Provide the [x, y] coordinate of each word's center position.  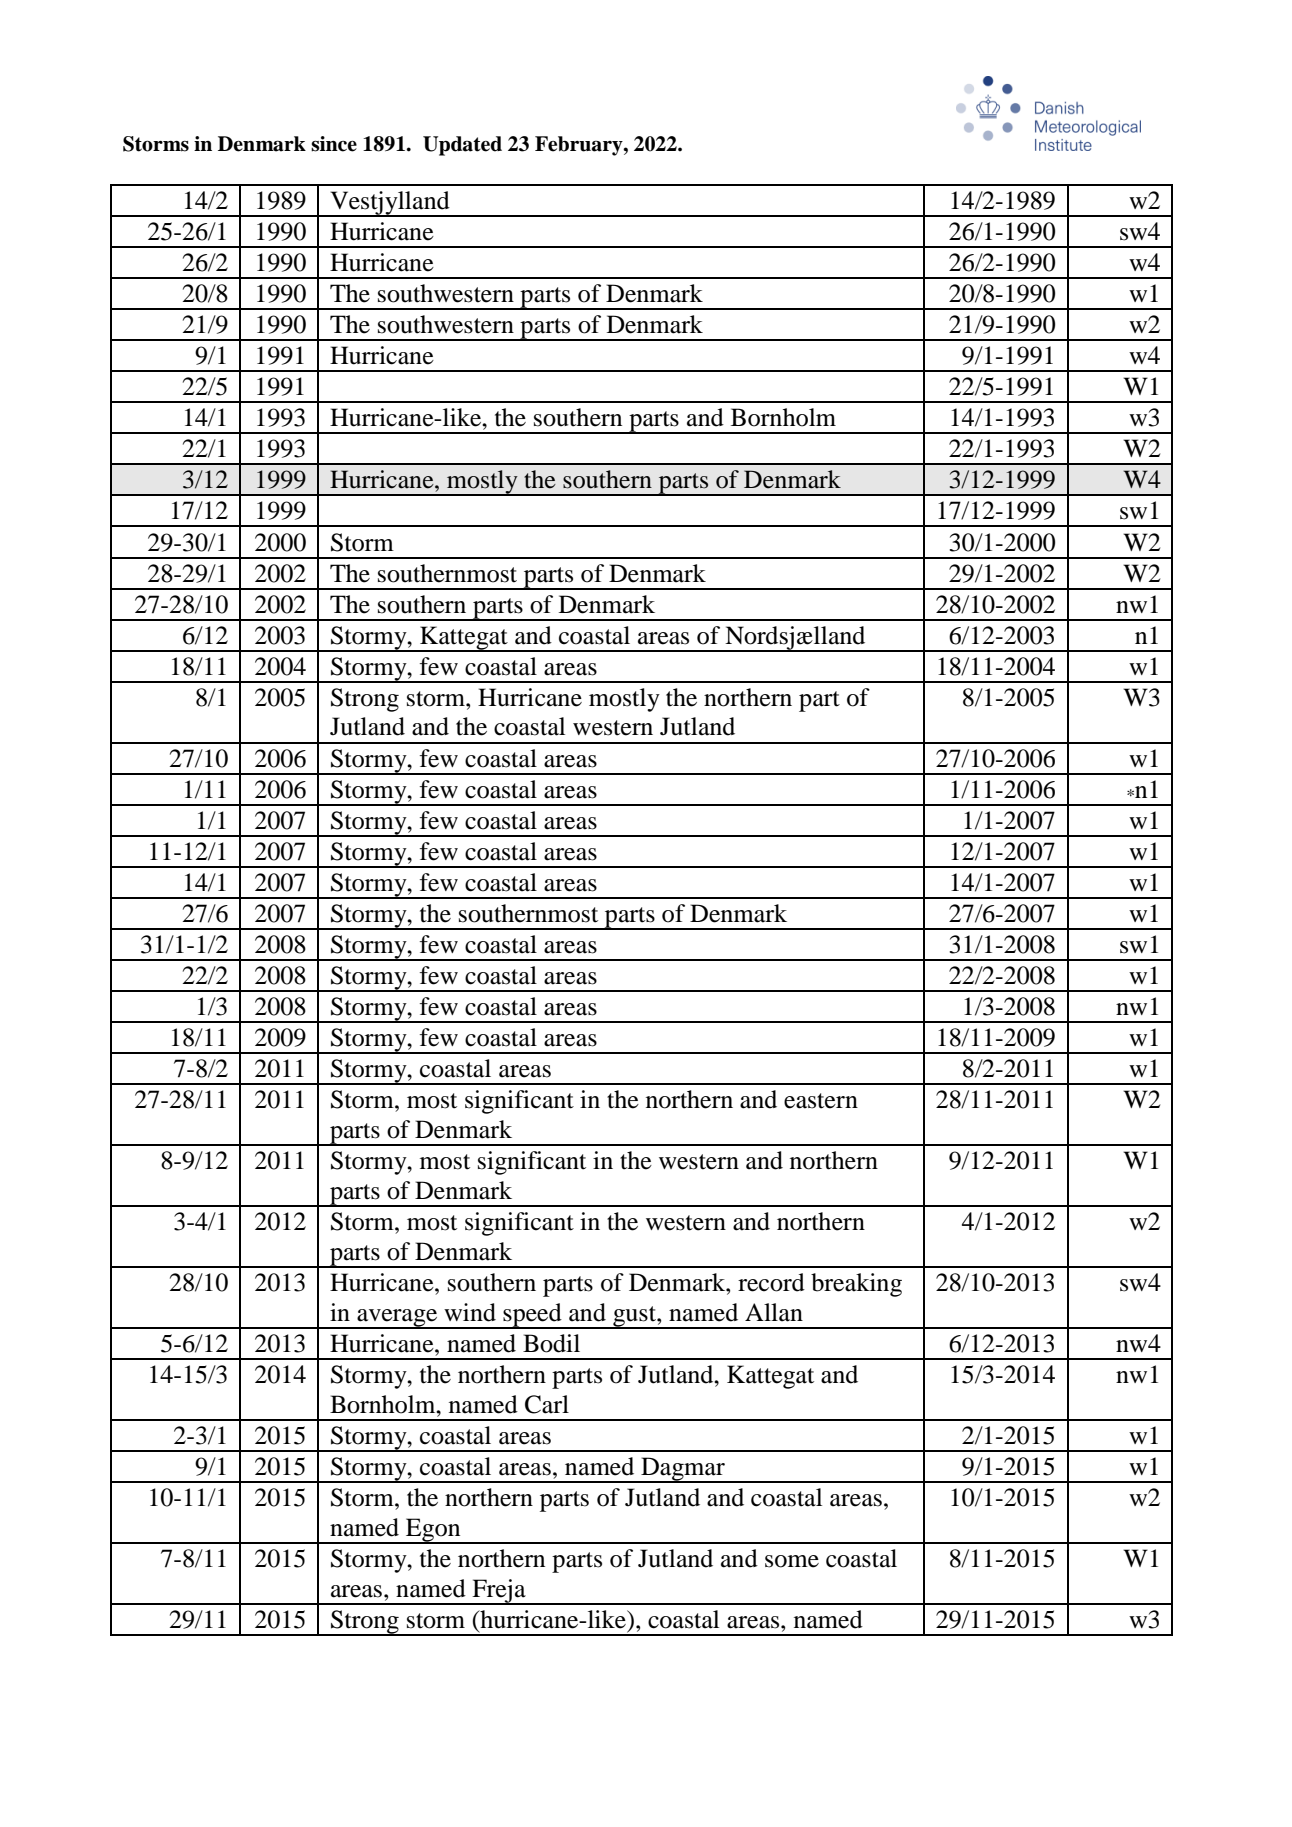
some [792, 1561]
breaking [856, 1285]
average [397, 1319]
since [334, 144]
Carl [547, 1404]
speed [533, 1316]
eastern [821, 1101]
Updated [462, 146]
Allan [774, 1312]
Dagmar [683, 1470]
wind [470, 1312]
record [771, 1282]
